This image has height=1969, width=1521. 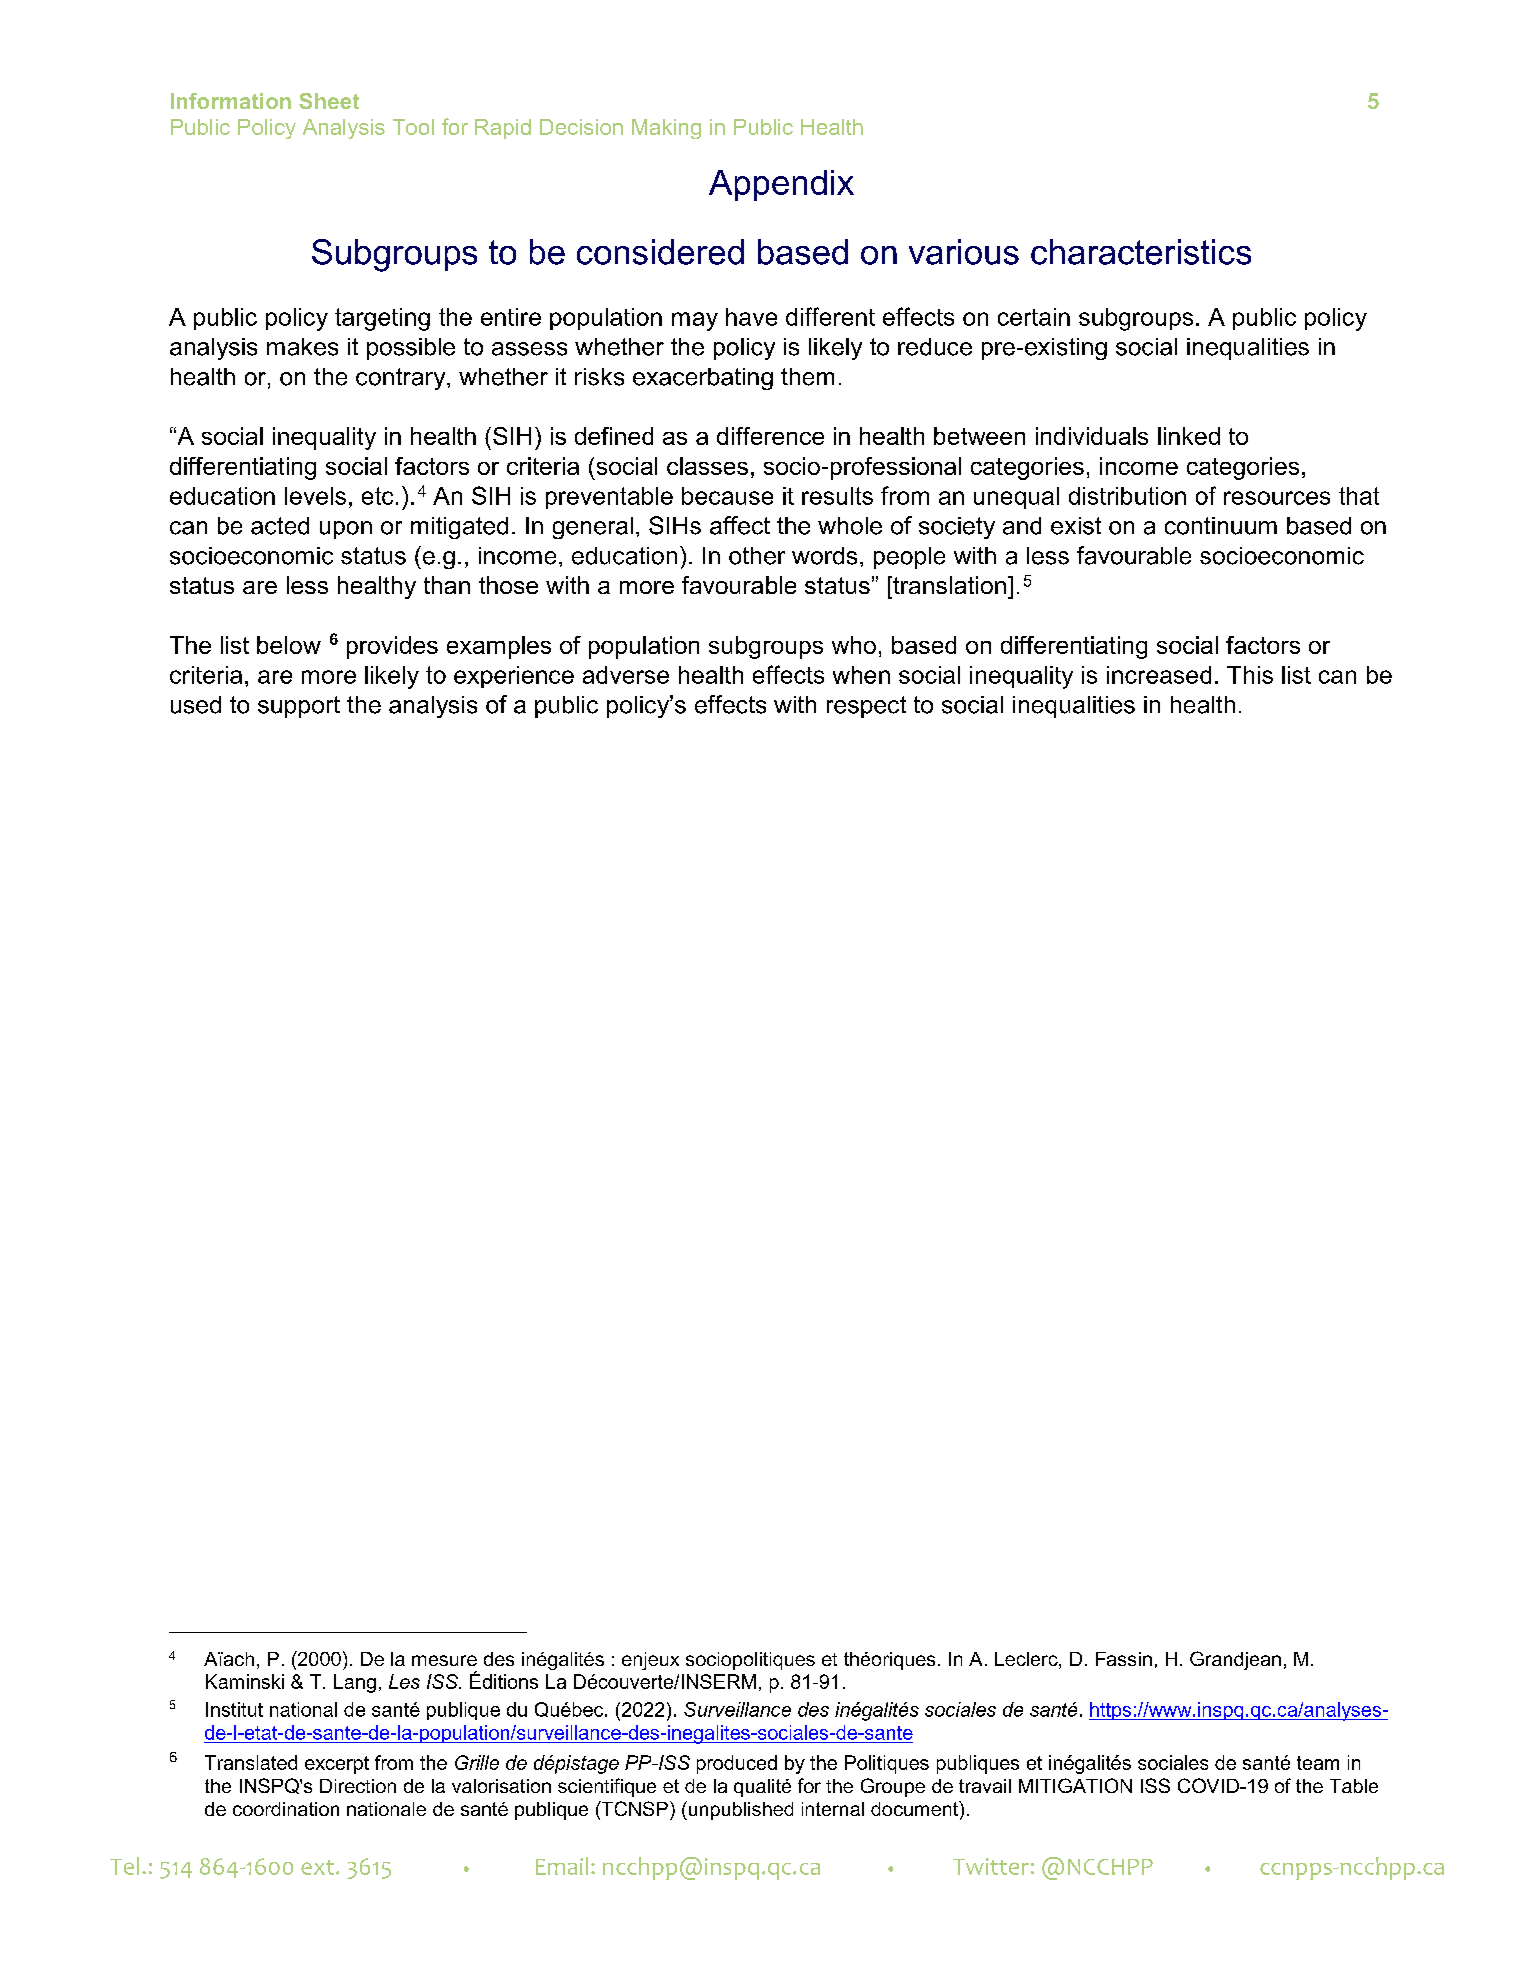 What do you see at coordinates (299, 707) in the image?
I see `support` at bounding box center [299, 707].
